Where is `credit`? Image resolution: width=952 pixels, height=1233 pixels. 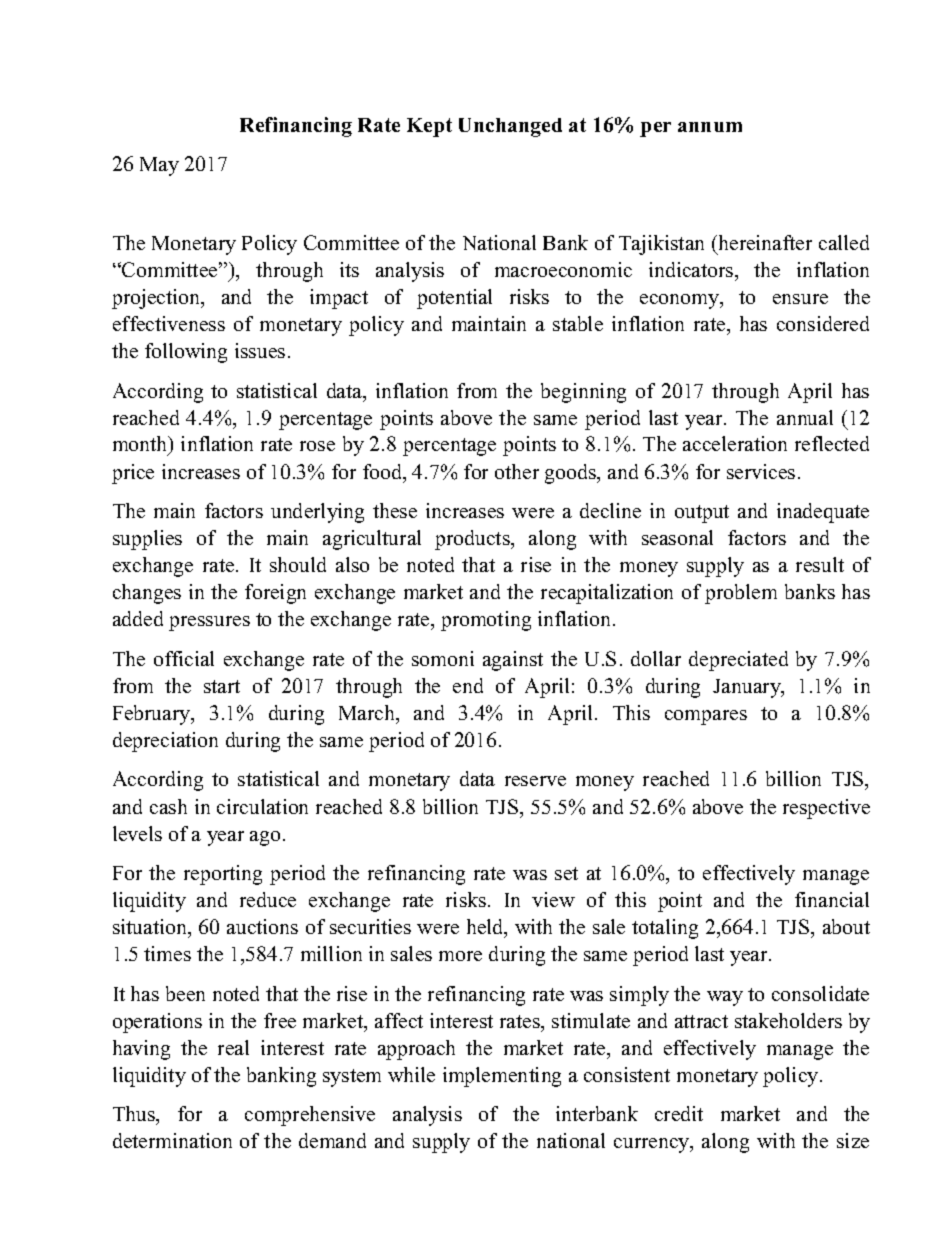 credit is located at coordinates (679, 1113).
